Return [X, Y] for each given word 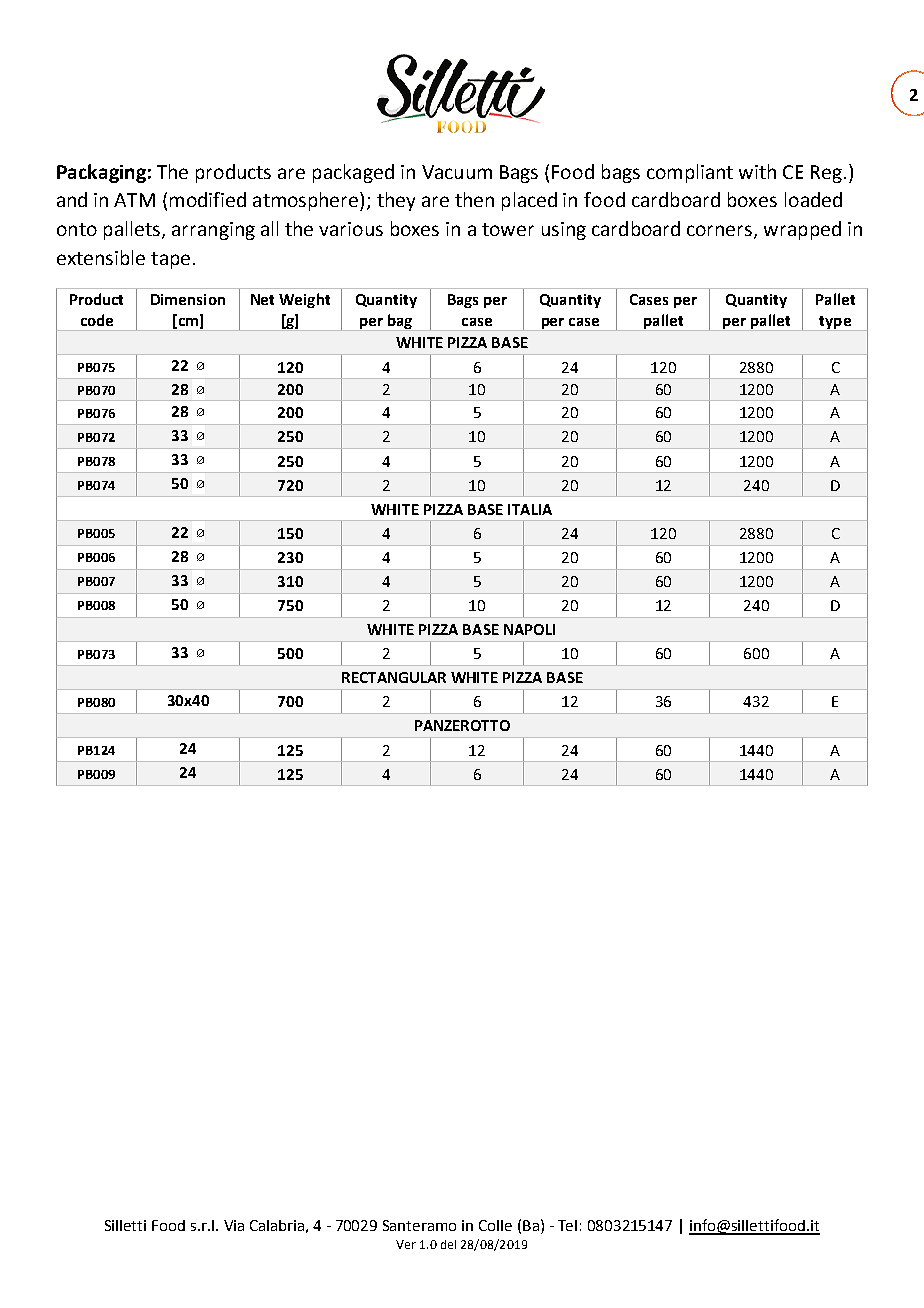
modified [208, 199]
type [835, 323]
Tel [567, 1225]
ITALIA [530, 509]
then [474, 199]
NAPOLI [529, 629]
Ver [406, 1244]
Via [234, 1225]
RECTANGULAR [394, 677]
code [97, 320]
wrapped [802, 230]
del [448, 1244]
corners [721, 232]
